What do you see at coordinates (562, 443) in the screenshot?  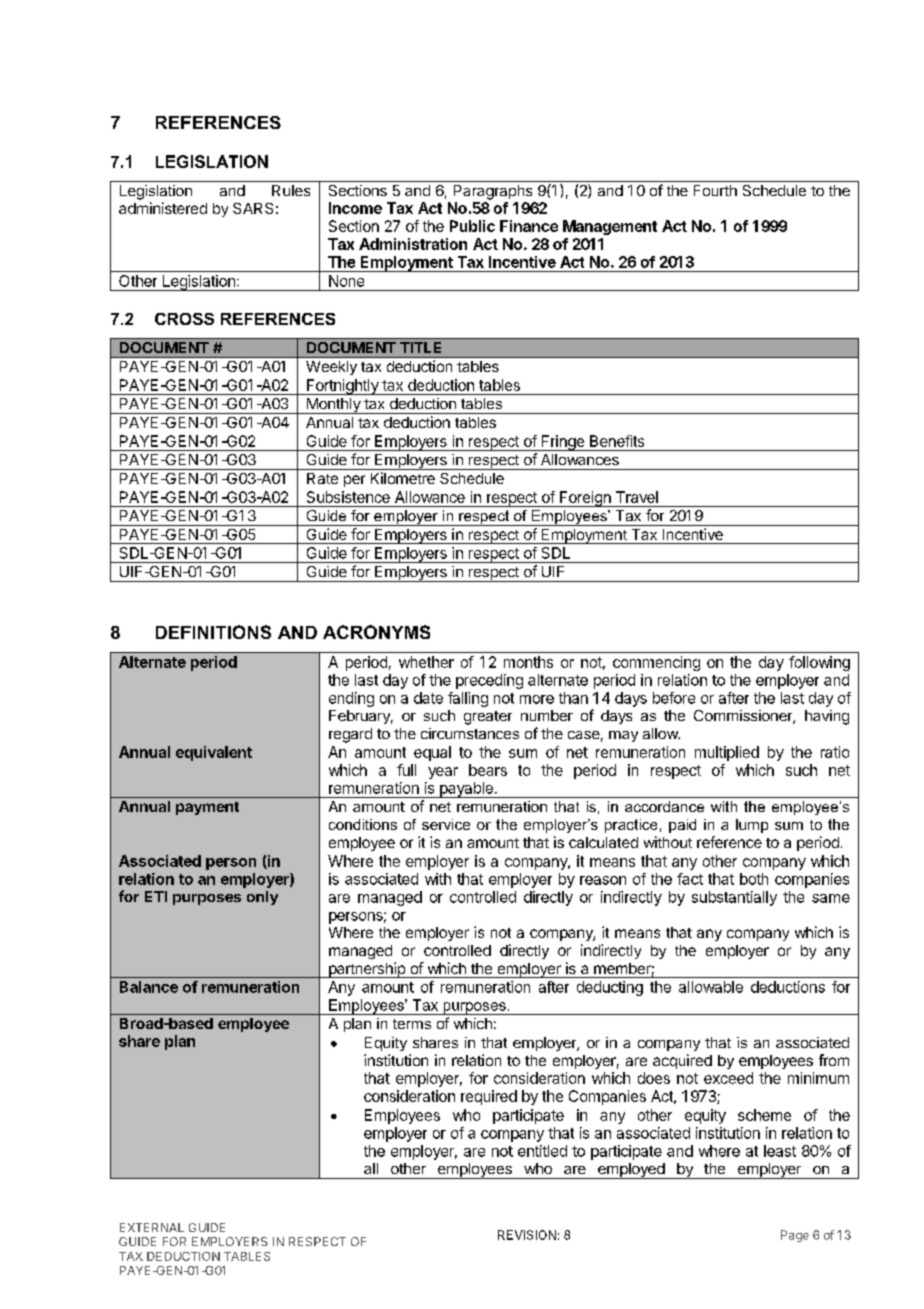 I see `Fringe` at bounding box center [562, 443].
